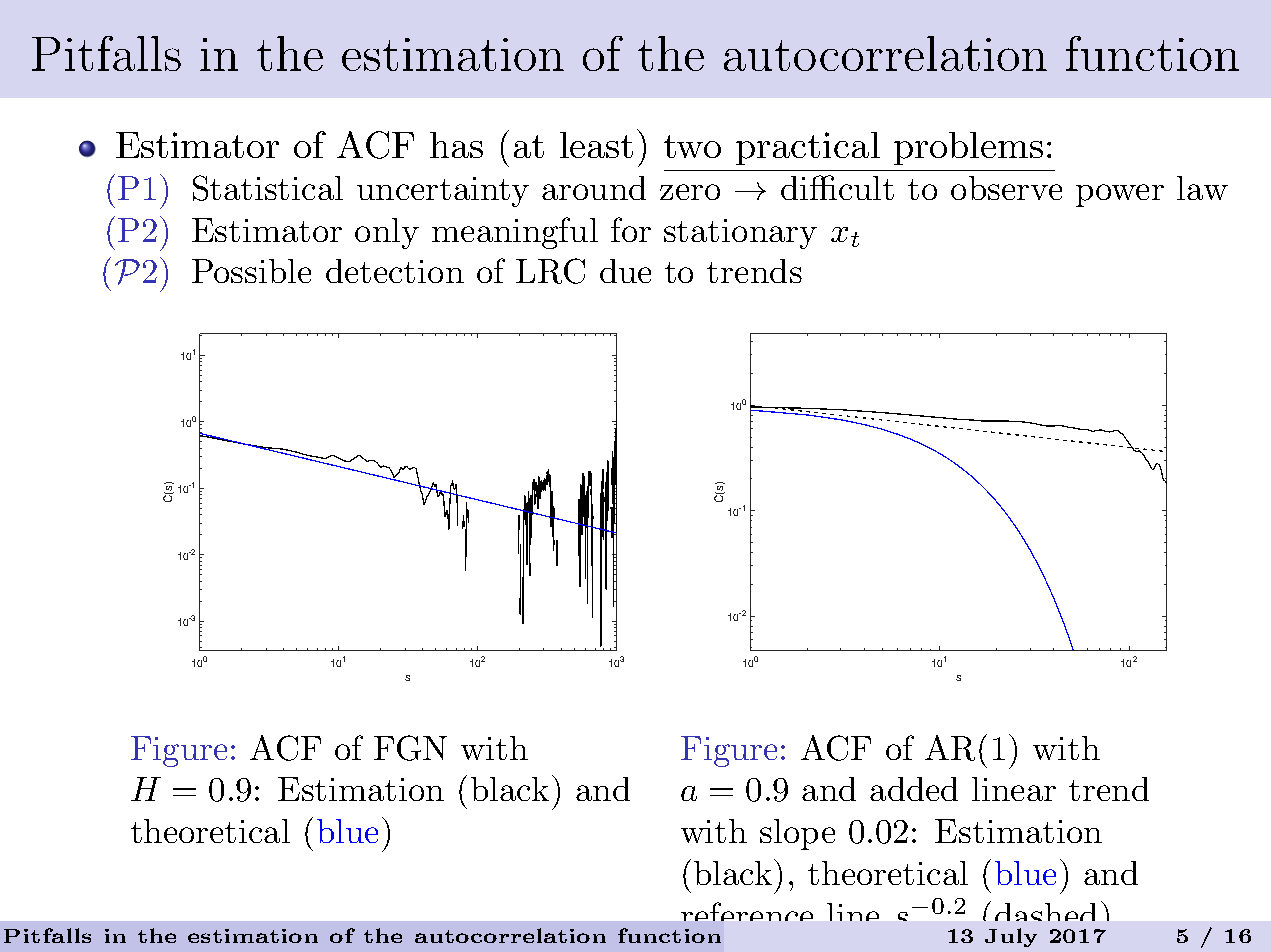 The height and width of the image is (952, 1271). What do you see at coordinates (914, 789) in the image?
I see `added` at bounding box center [914, 789].
